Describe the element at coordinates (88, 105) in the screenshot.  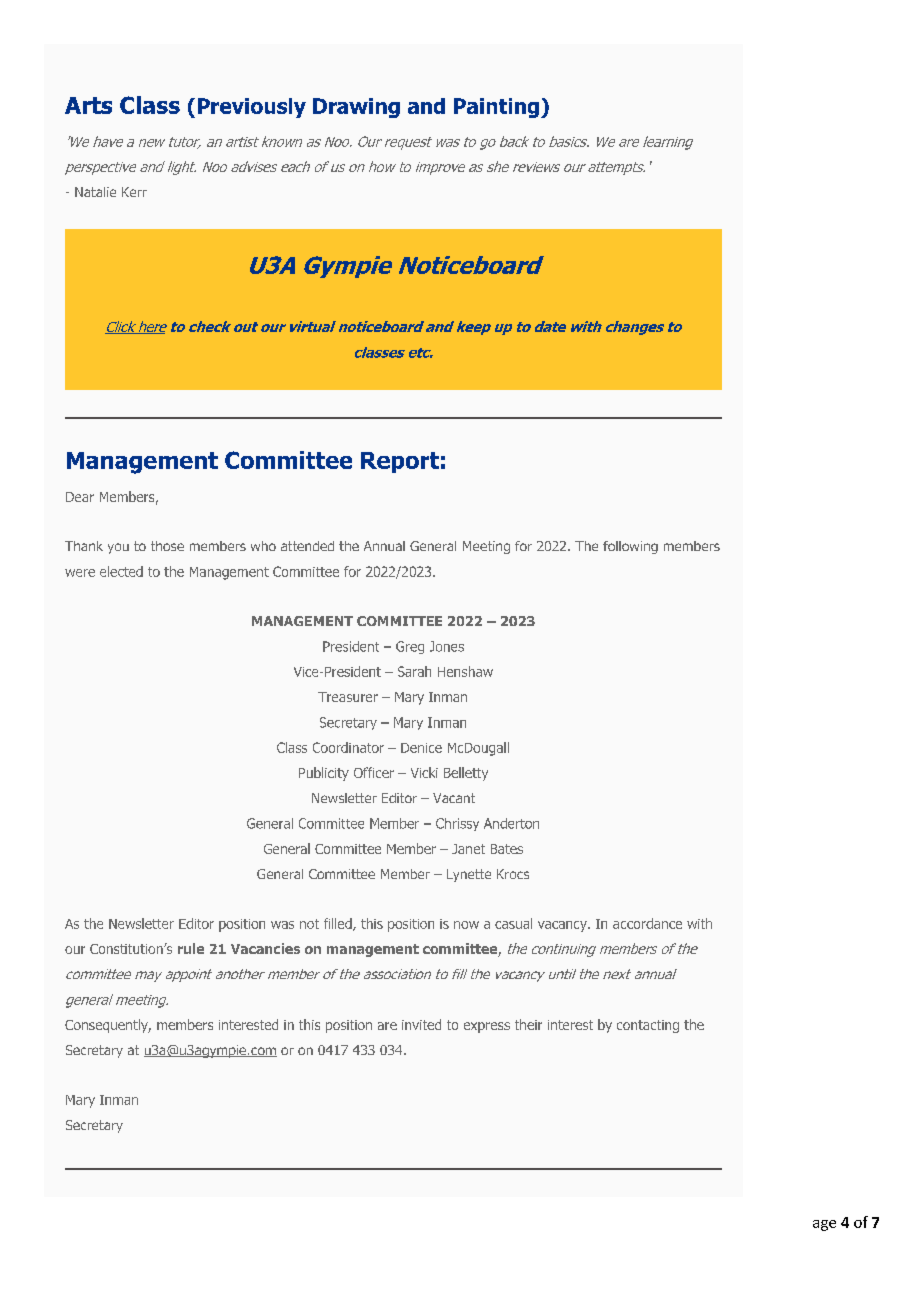
I see `Arts` at that location.
